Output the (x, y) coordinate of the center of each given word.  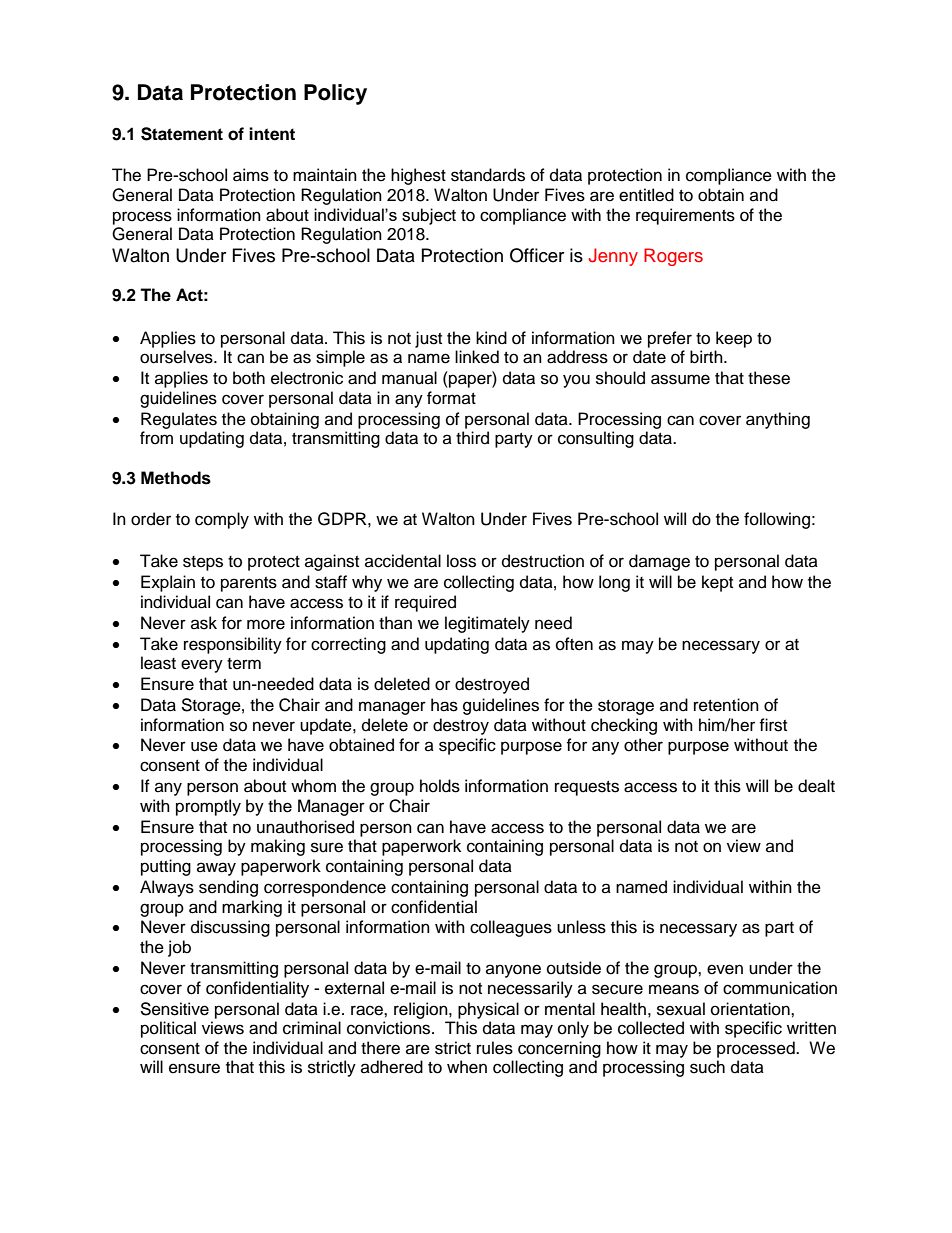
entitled (646, 195)
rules (495, 1048)
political (168, 1029)
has (444, 705)
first (773, 725)
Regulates (179, 420)
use (204, 746)
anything (778, 420)
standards (488, 175)
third (472, 438)
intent (272, 134)
